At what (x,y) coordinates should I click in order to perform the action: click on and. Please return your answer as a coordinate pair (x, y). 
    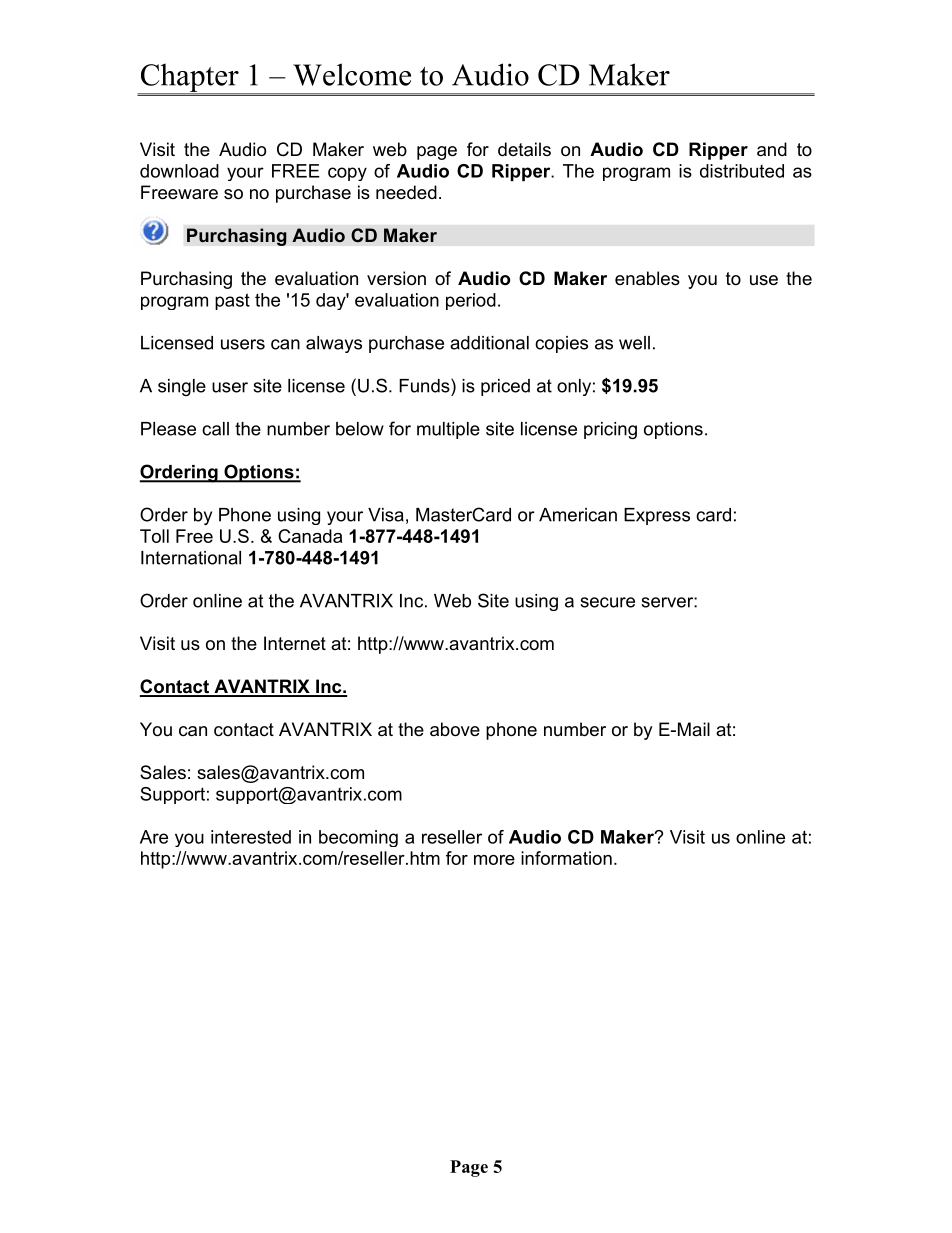
    Looking at the image, I should click on (772, 149).
